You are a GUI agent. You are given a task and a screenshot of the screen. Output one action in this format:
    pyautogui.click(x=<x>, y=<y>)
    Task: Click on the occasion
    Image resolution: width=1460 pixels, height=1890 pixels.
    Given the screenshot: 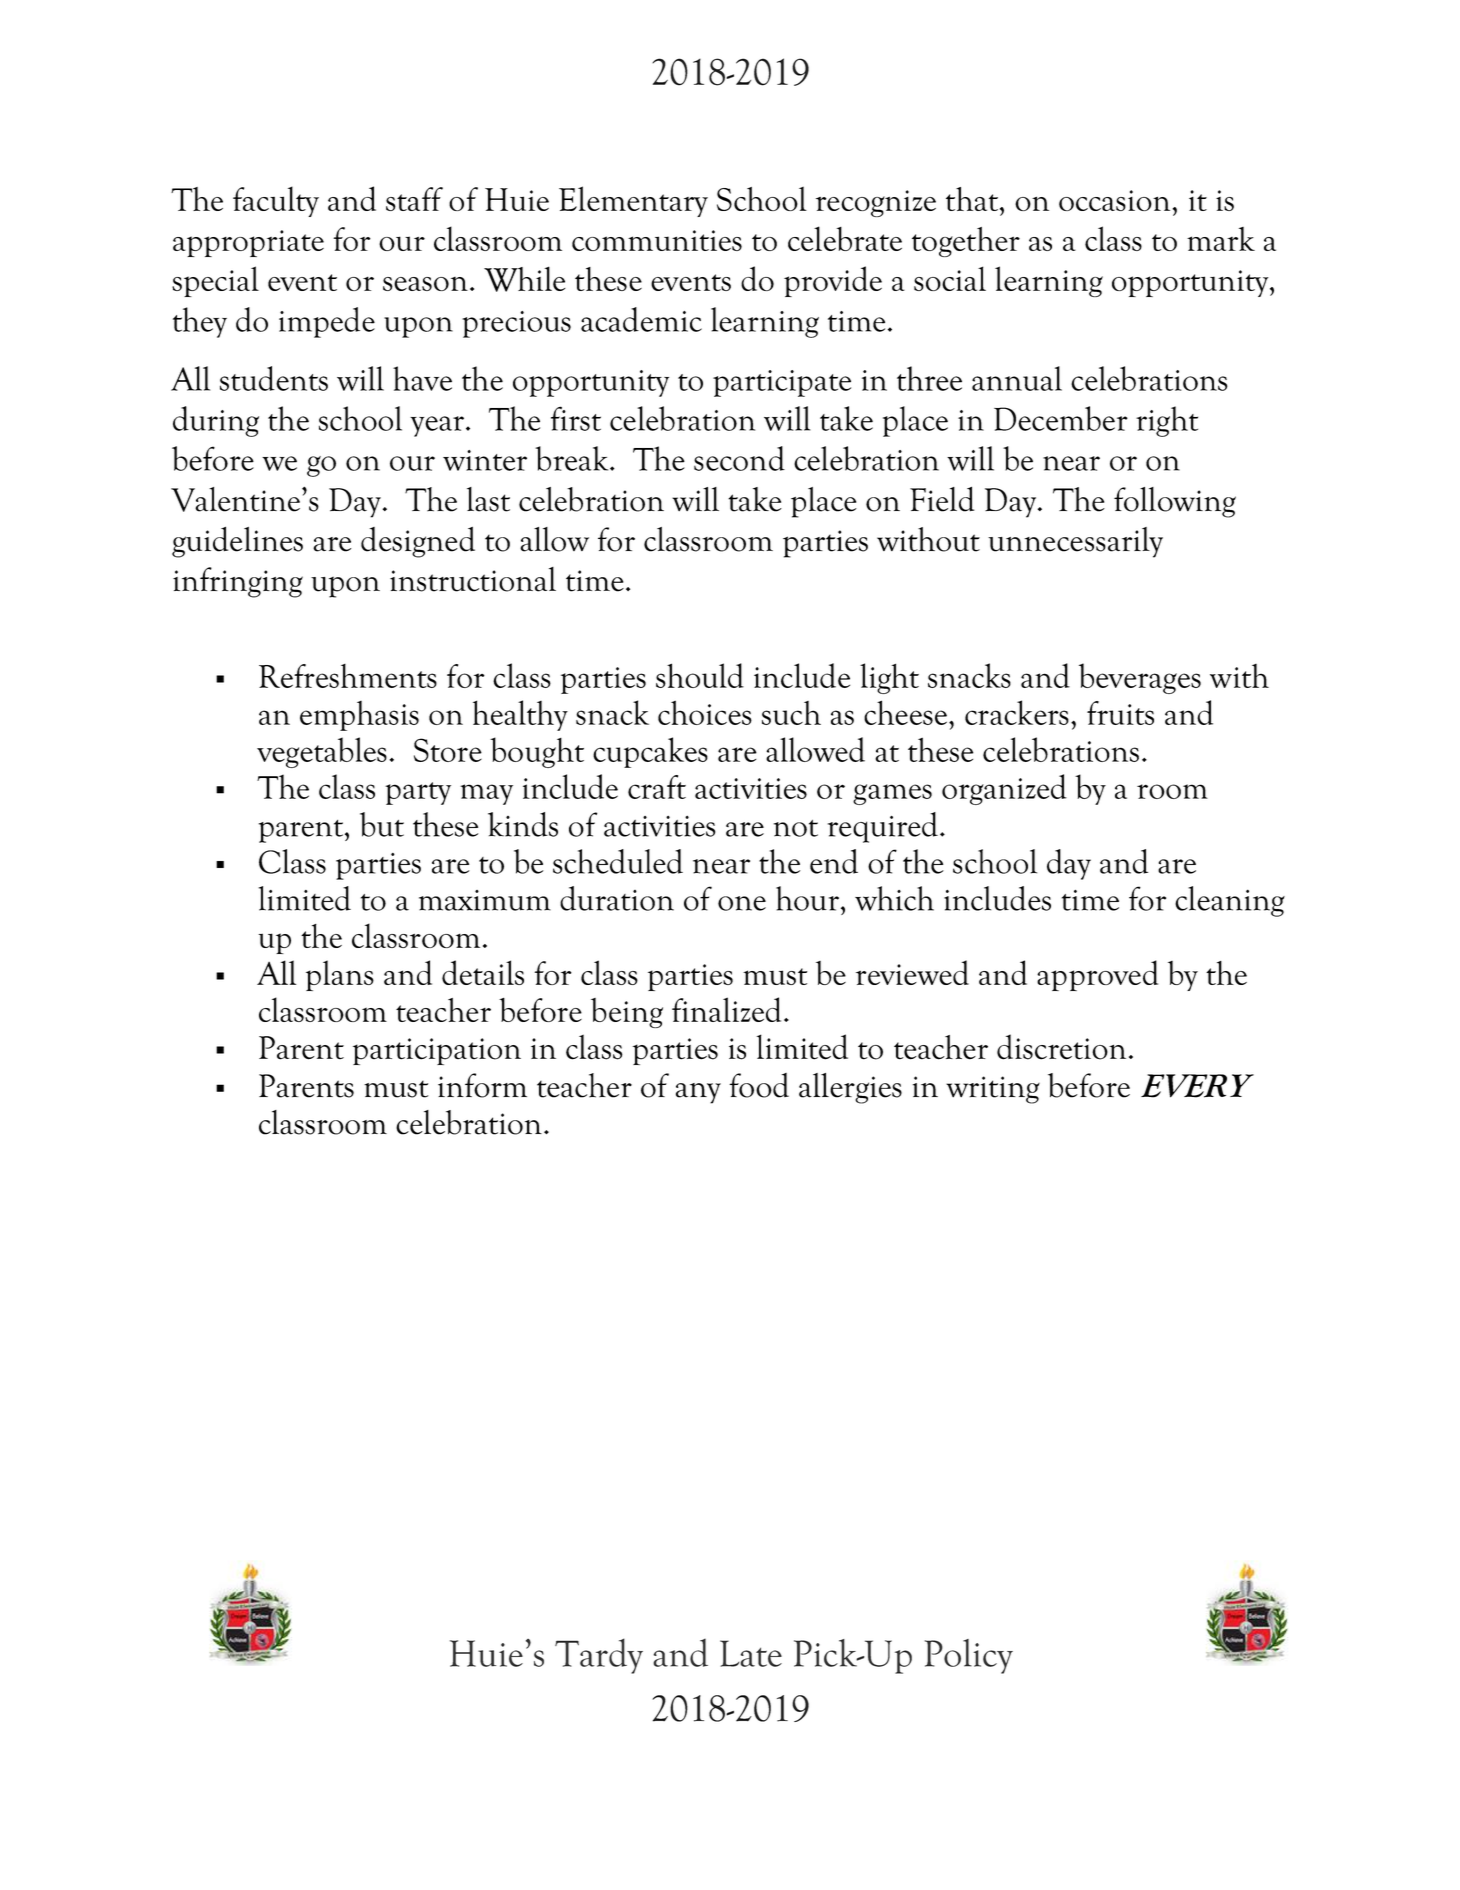 What is the action you would take?
    pyautogui.click(x=1114, y=200)
